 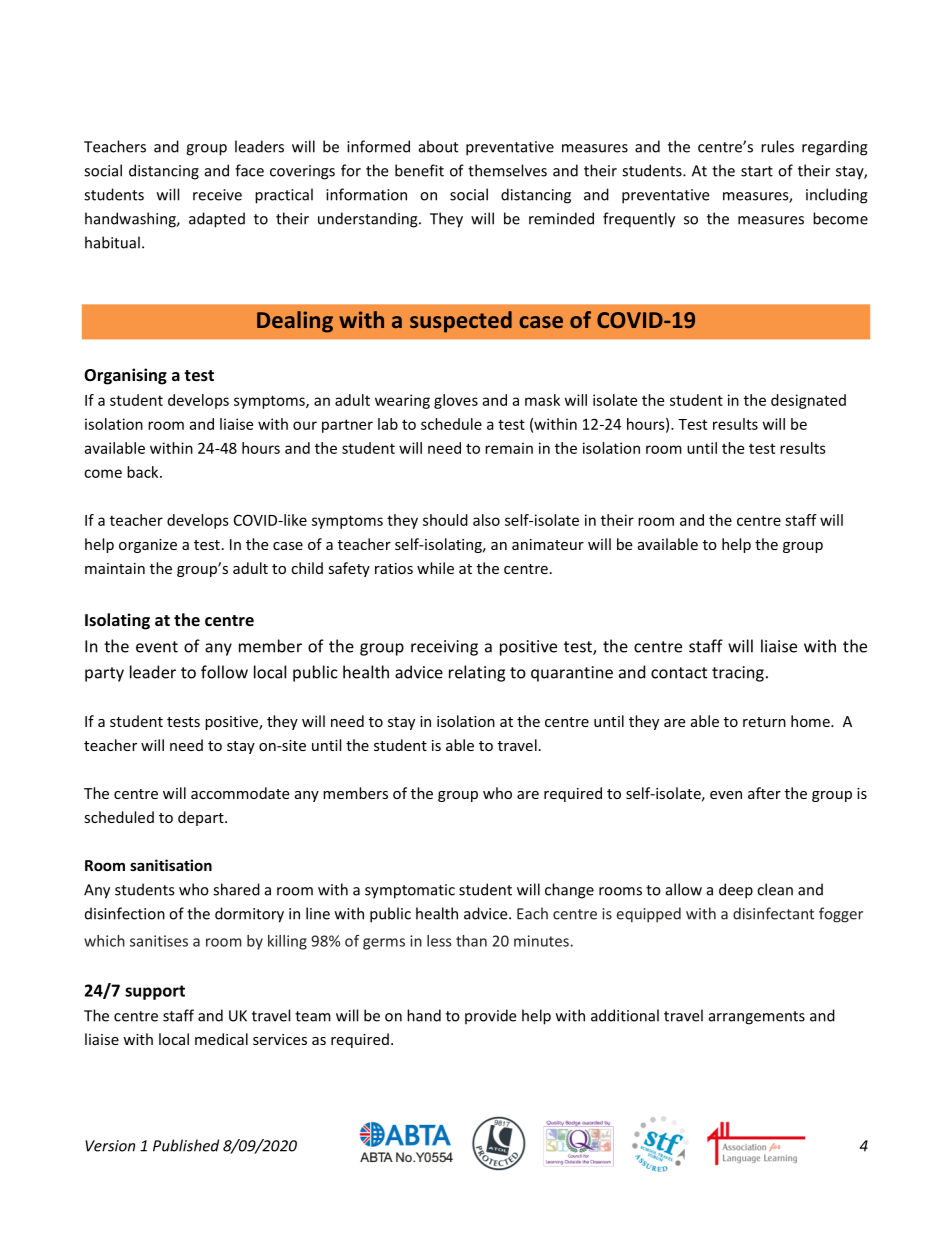 What do you see at coordinates (217, 195) in the screenshot?
I see `receive` at bounding box center [217, 195].
